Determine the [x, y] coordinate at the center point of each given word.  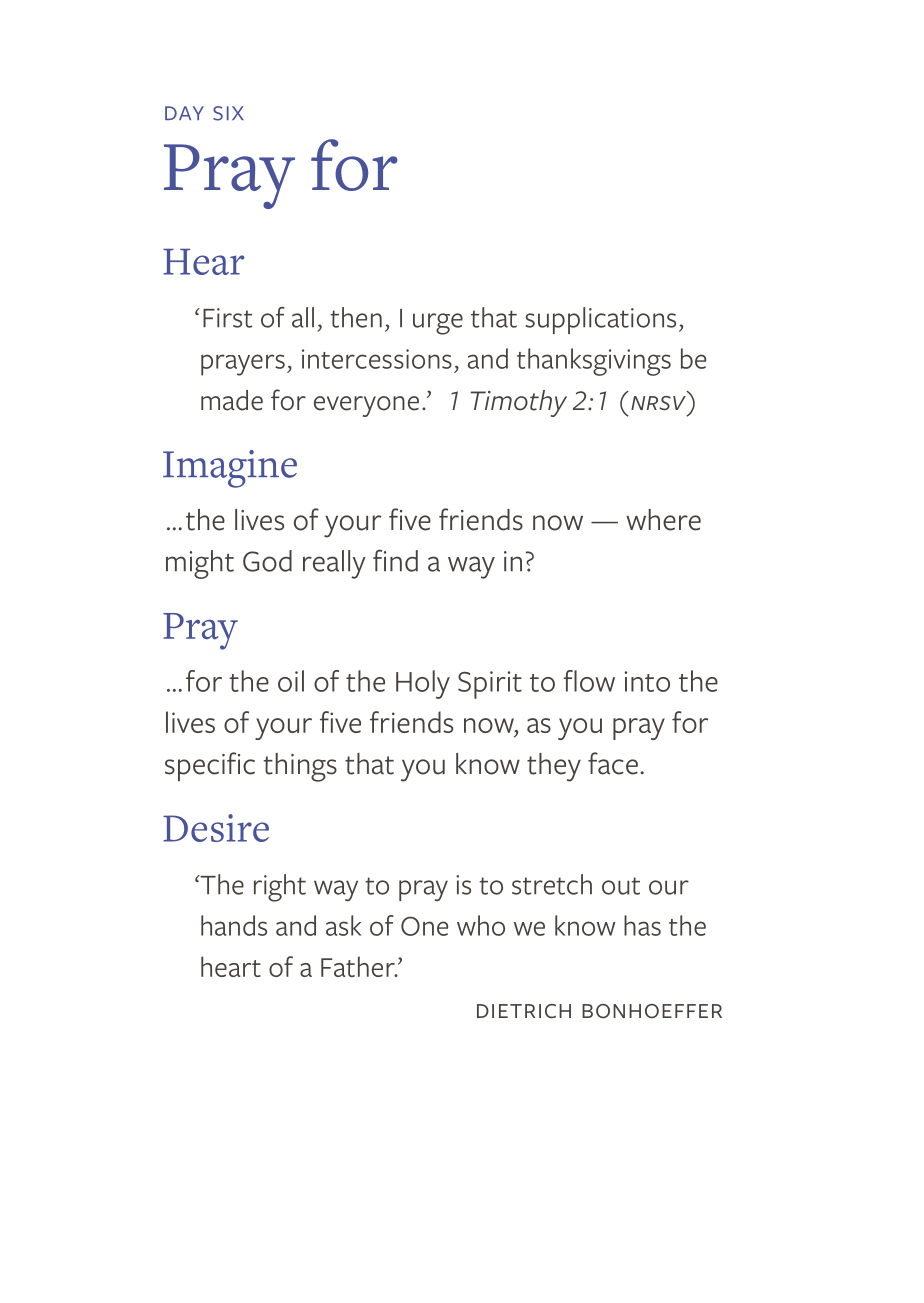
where [663, 520]
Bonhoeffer [652, 1011]
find [395, 560]
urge [438, 324]
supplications [600, 320]
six [228, 113]
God [267, 561]
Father [359, 966]
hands [234, 925]
